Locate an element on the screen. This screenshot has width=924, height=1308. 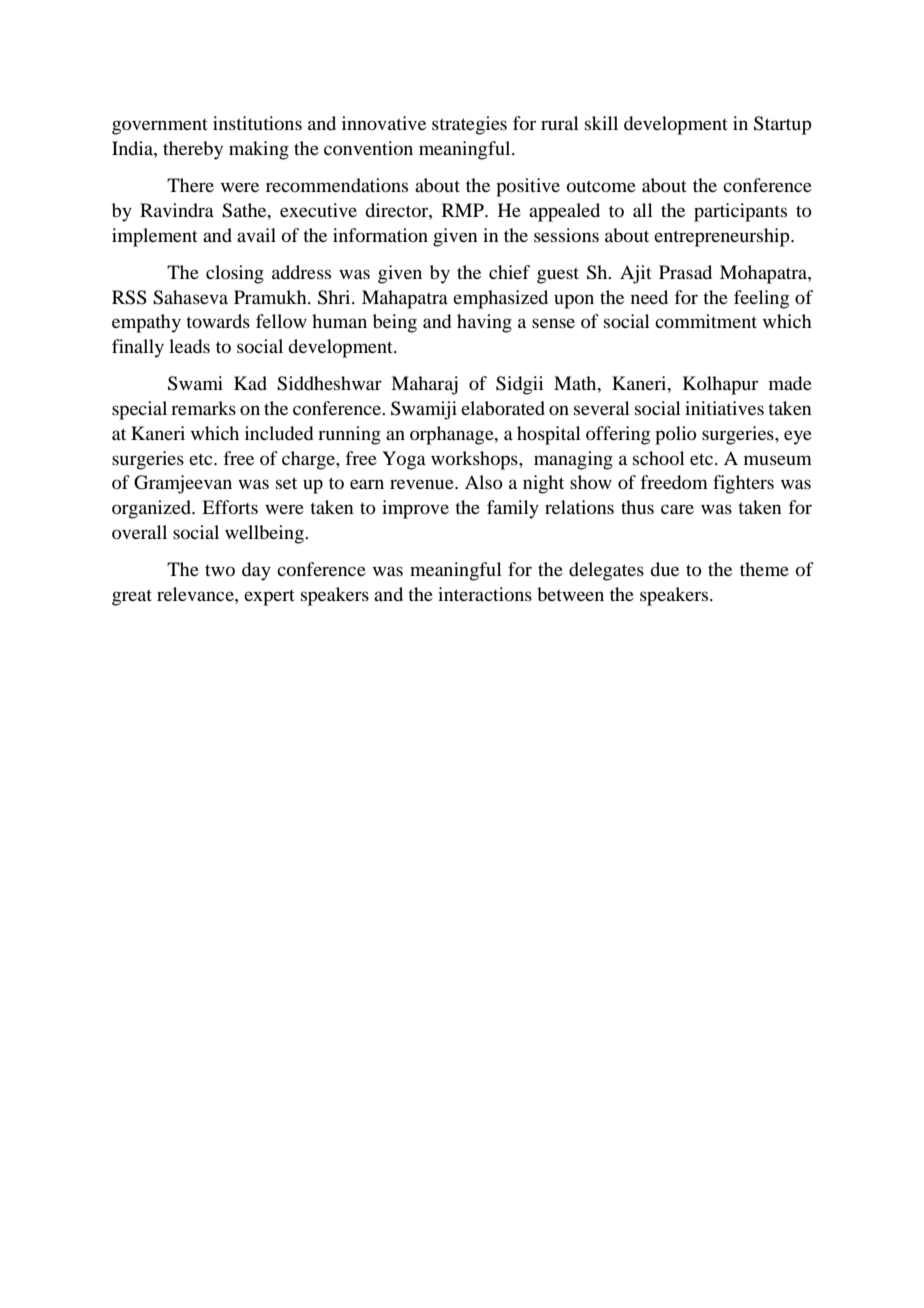
two is located at coordinates (220, 570).
